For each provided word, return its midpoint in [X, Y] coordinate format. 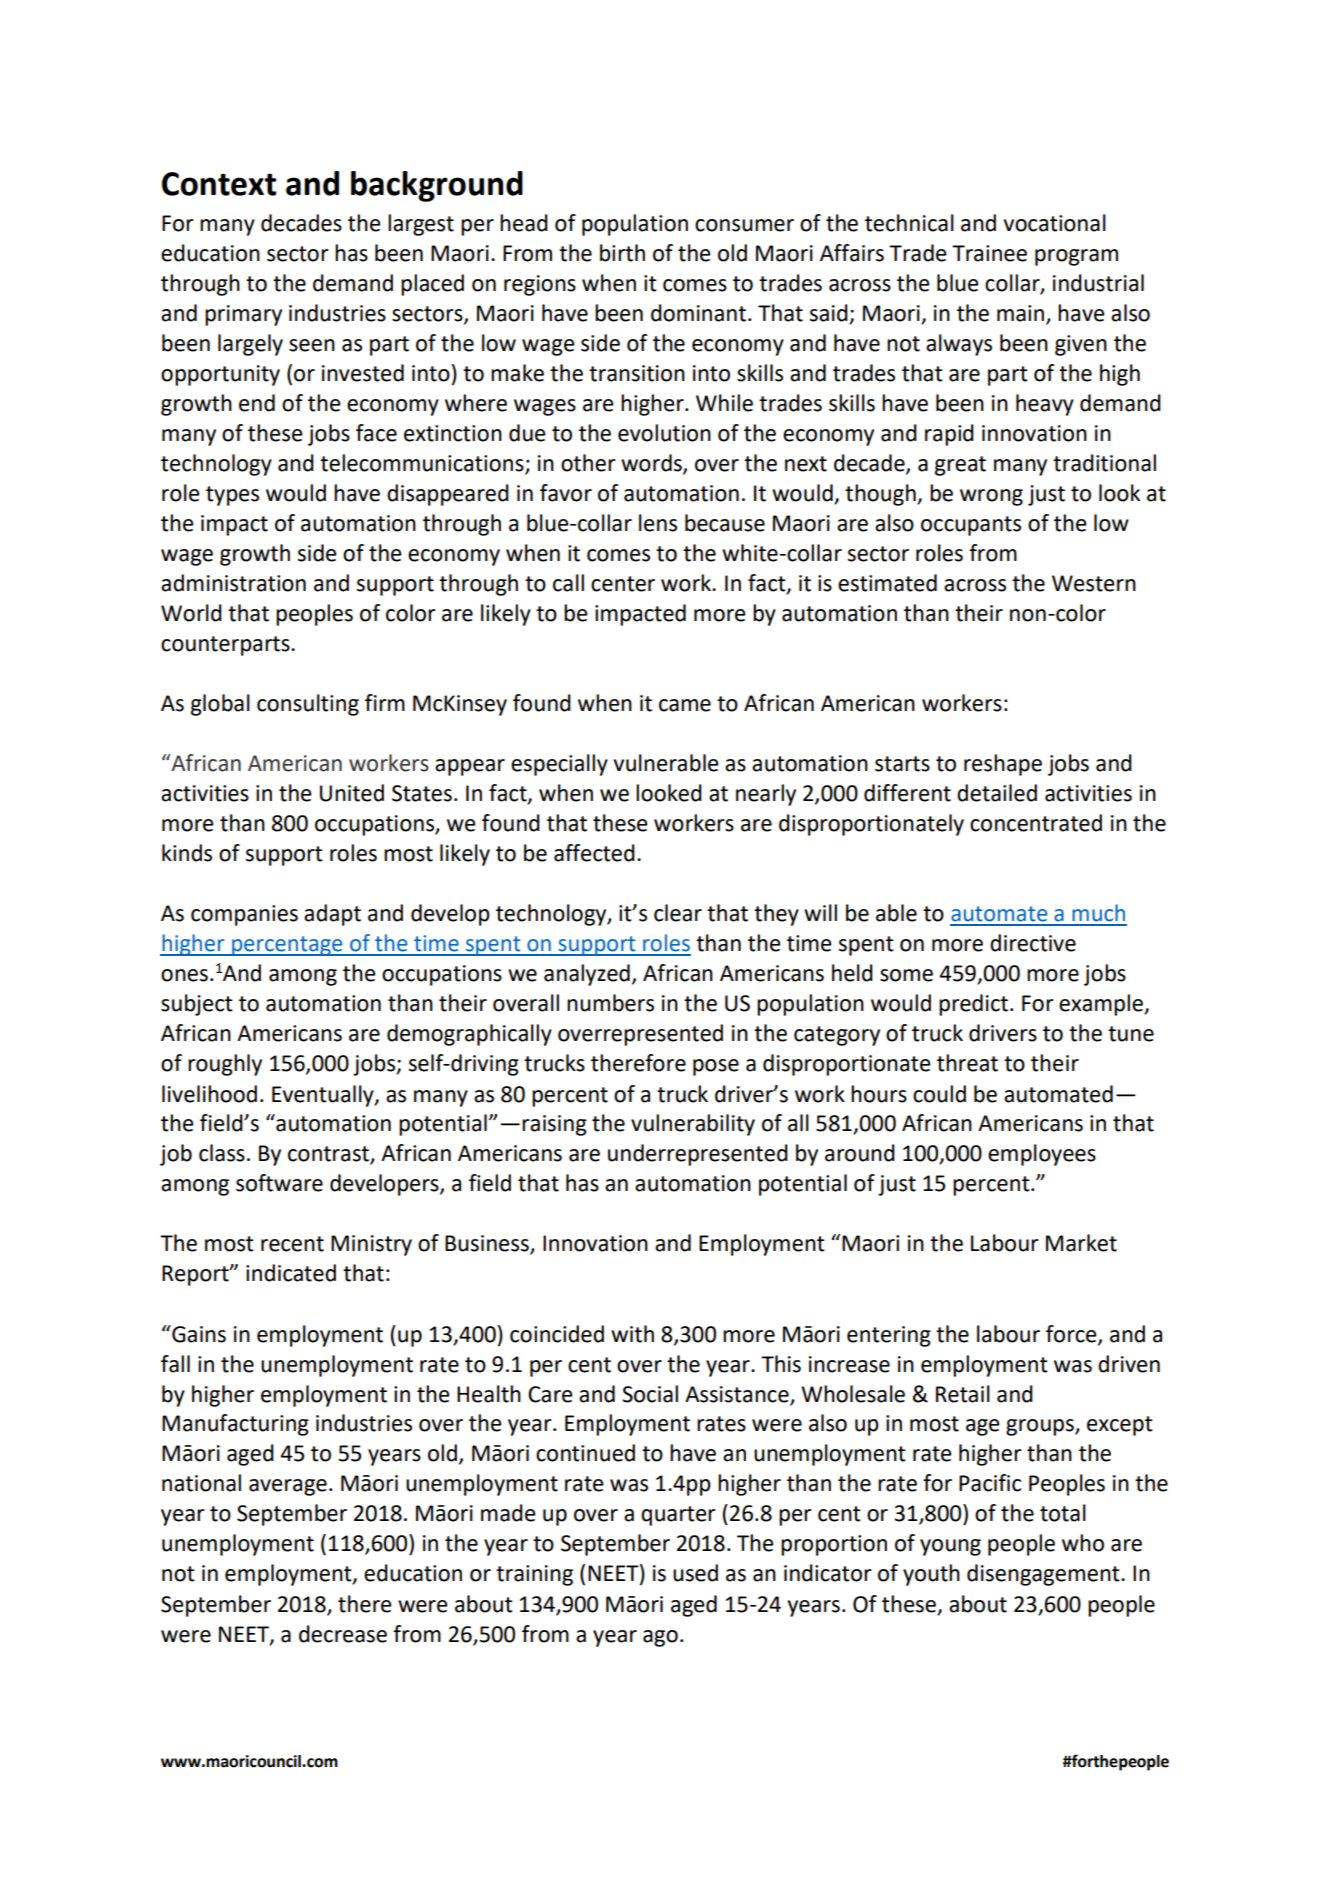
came [685, 705]
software [279, 1183]
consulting [308, 705]
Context [219, 184]
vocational [1055, 223]
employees [1042, 1155]
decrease [343, 1634]
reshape [1003, 765]
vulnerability [693, 1125]
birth [622, 253]
